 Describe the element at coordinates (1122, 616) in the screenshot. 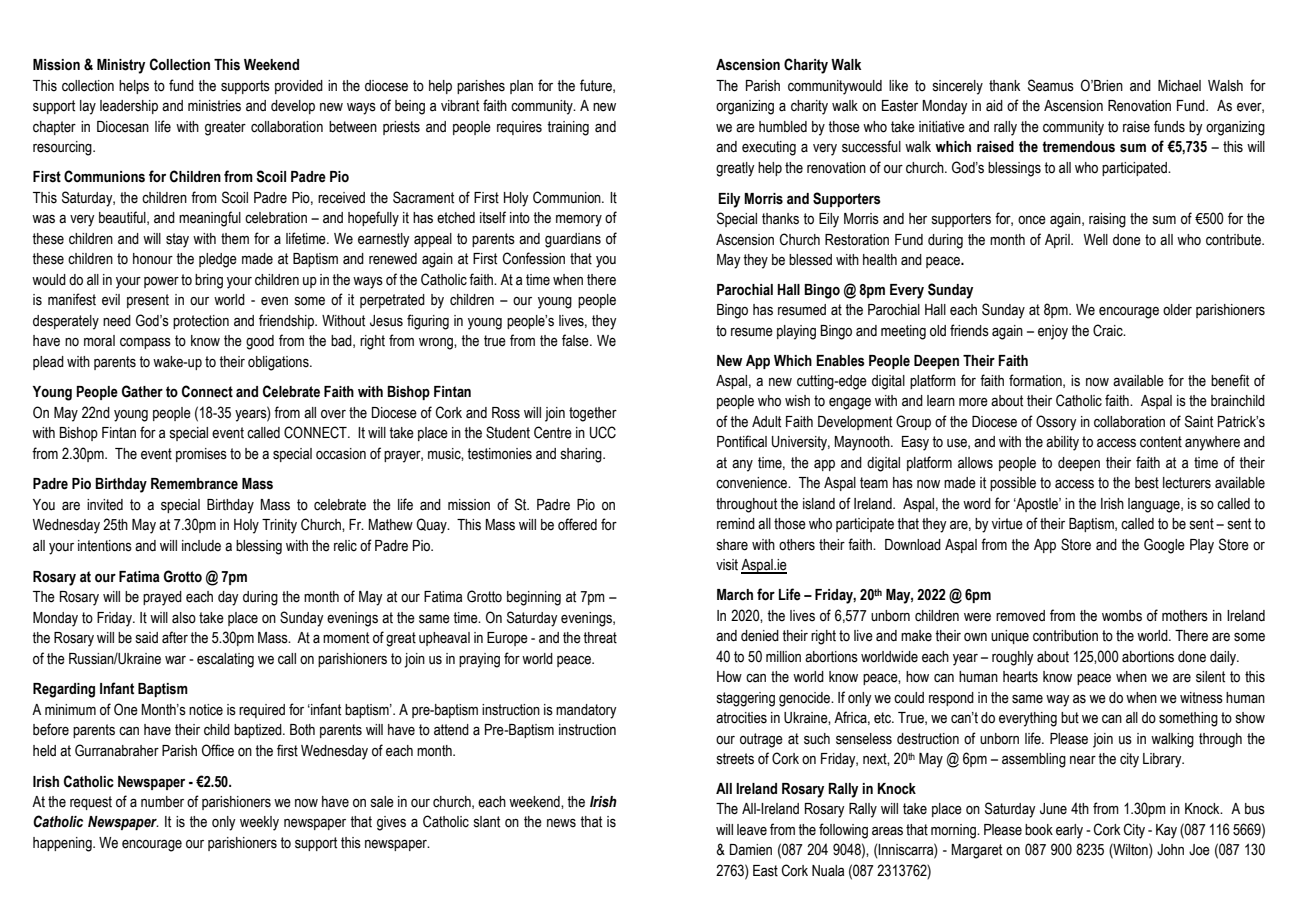

I see `wombs` at that location.
